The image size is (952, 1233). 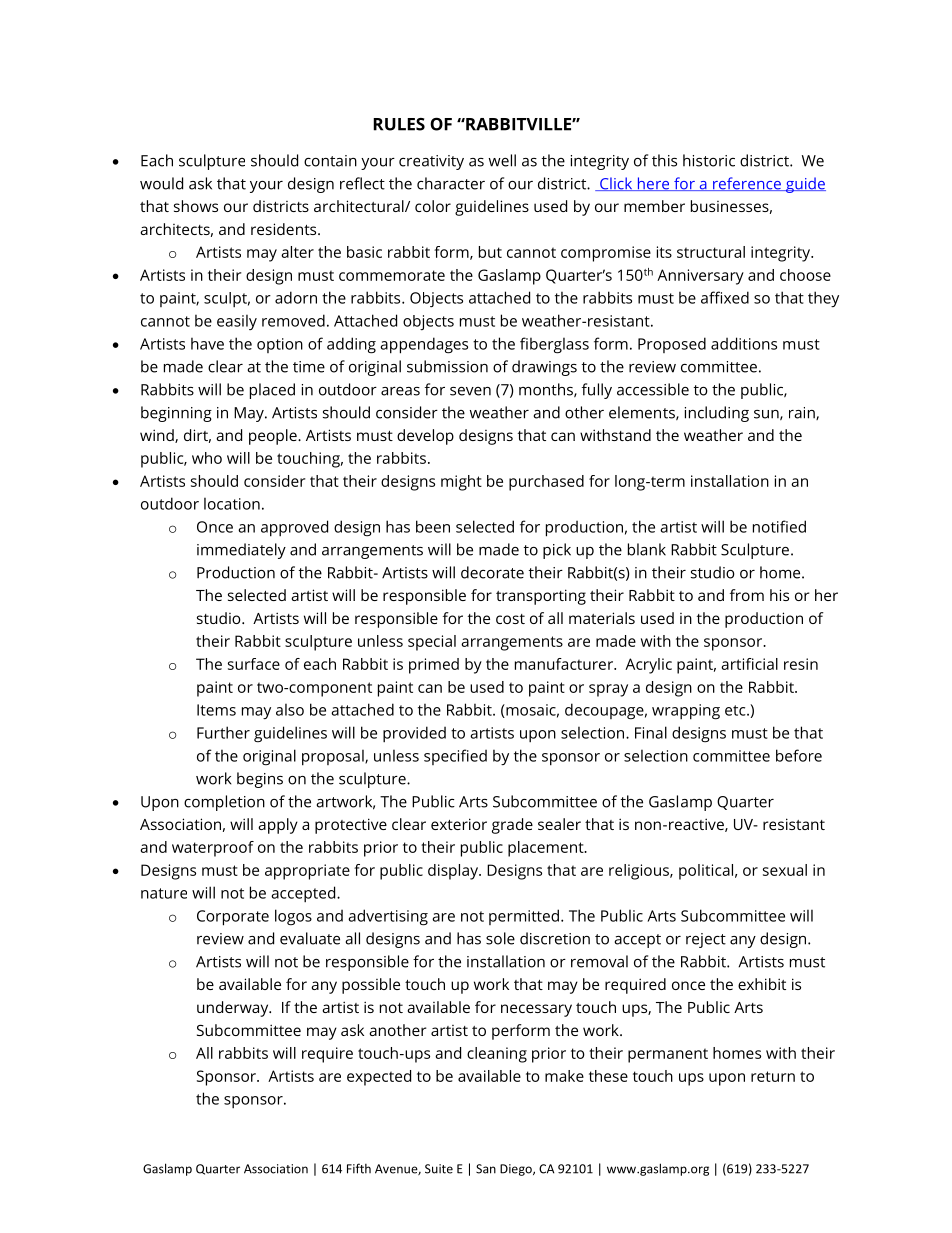 I want to click on return, so click(x=773, y=1076).
